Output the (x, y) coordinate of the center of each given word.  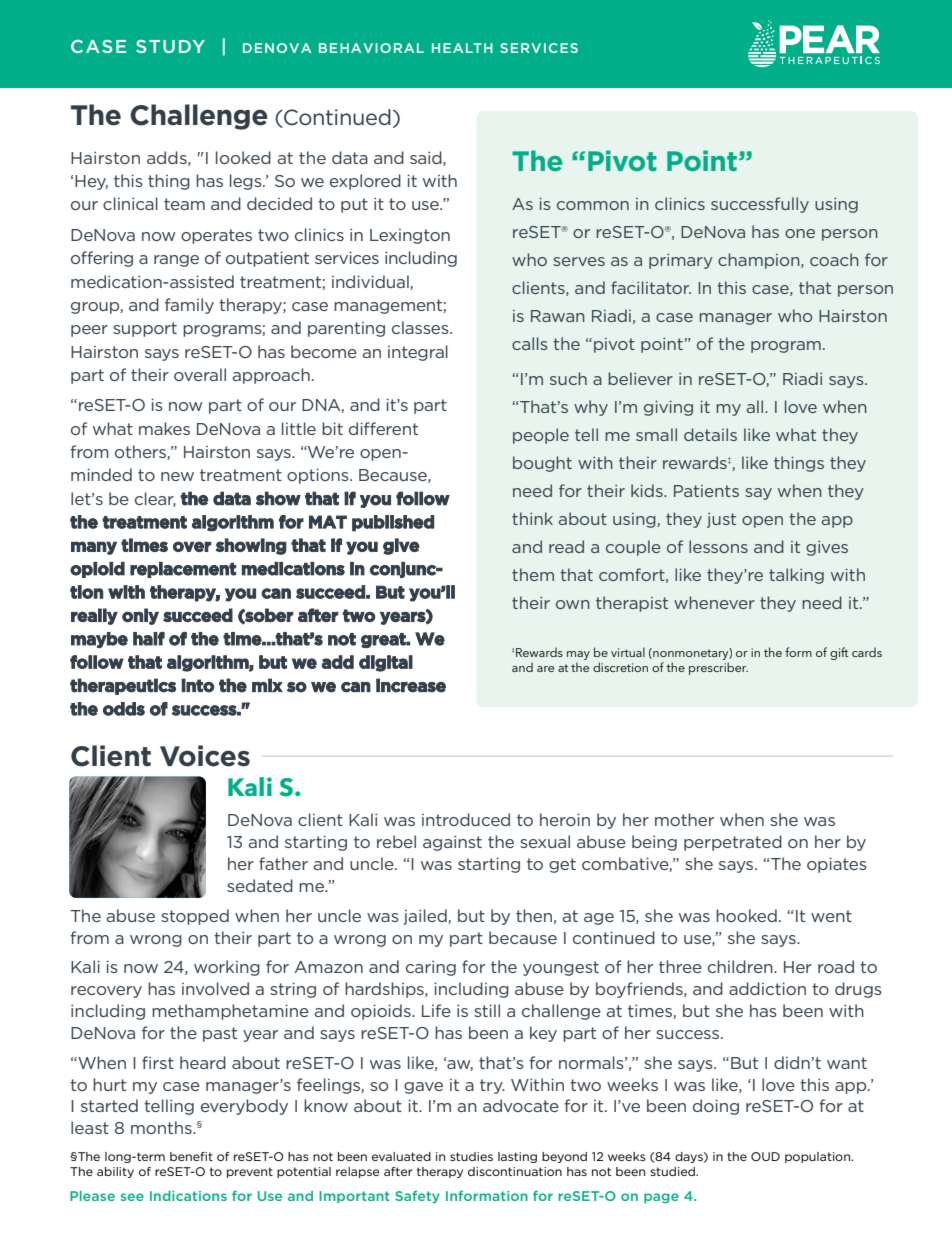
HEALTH (462, 48)
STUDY (170, 46)
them (533, 574)
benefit (191, 1156)
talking (796, 576)
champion (760, 261)
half (149, 639)
